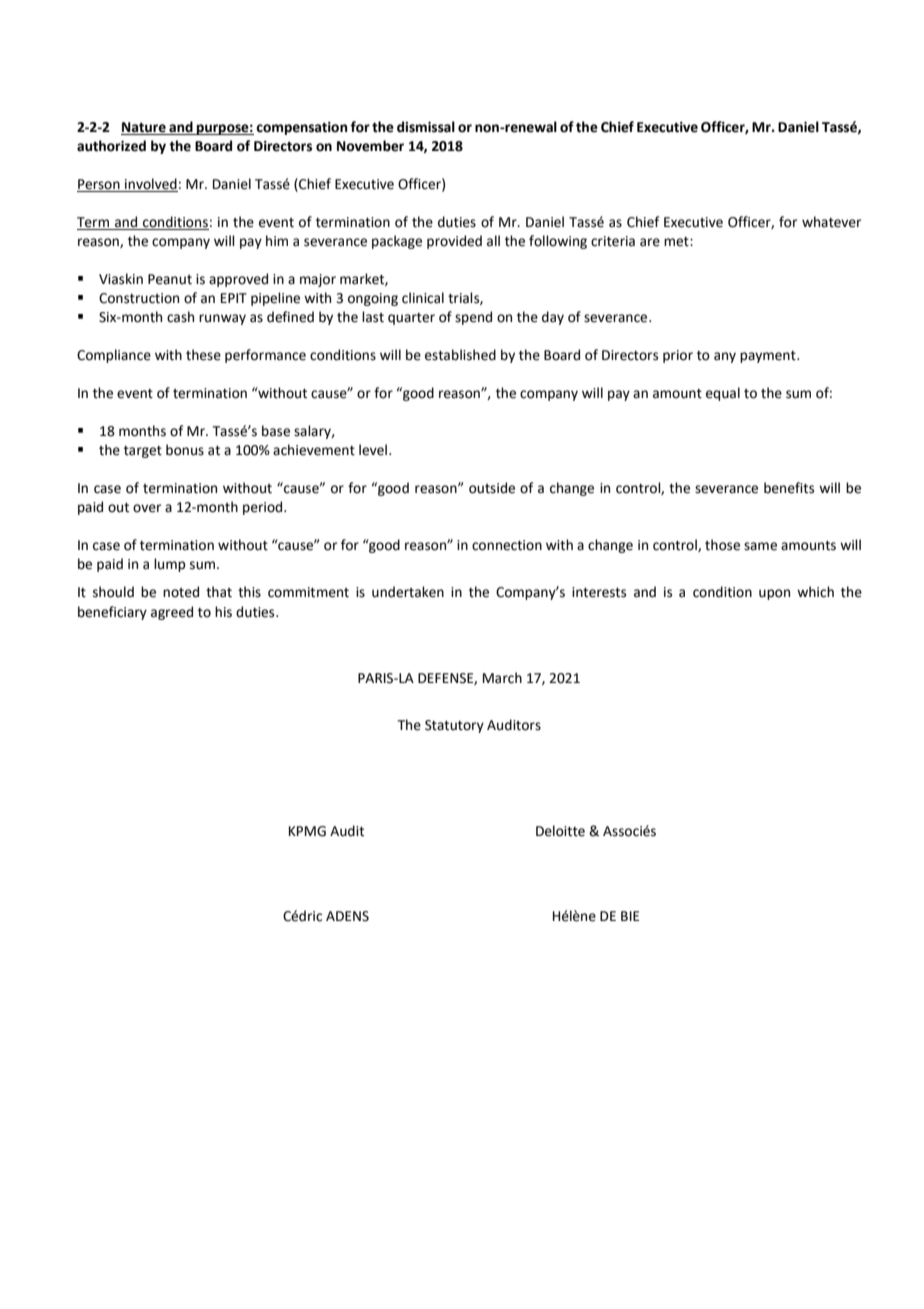 The height and width of the document is (1309, 924). What do you see at coordinates (408, 592) in the document?
I see `undertaken` at bounding box center [408, 592].
